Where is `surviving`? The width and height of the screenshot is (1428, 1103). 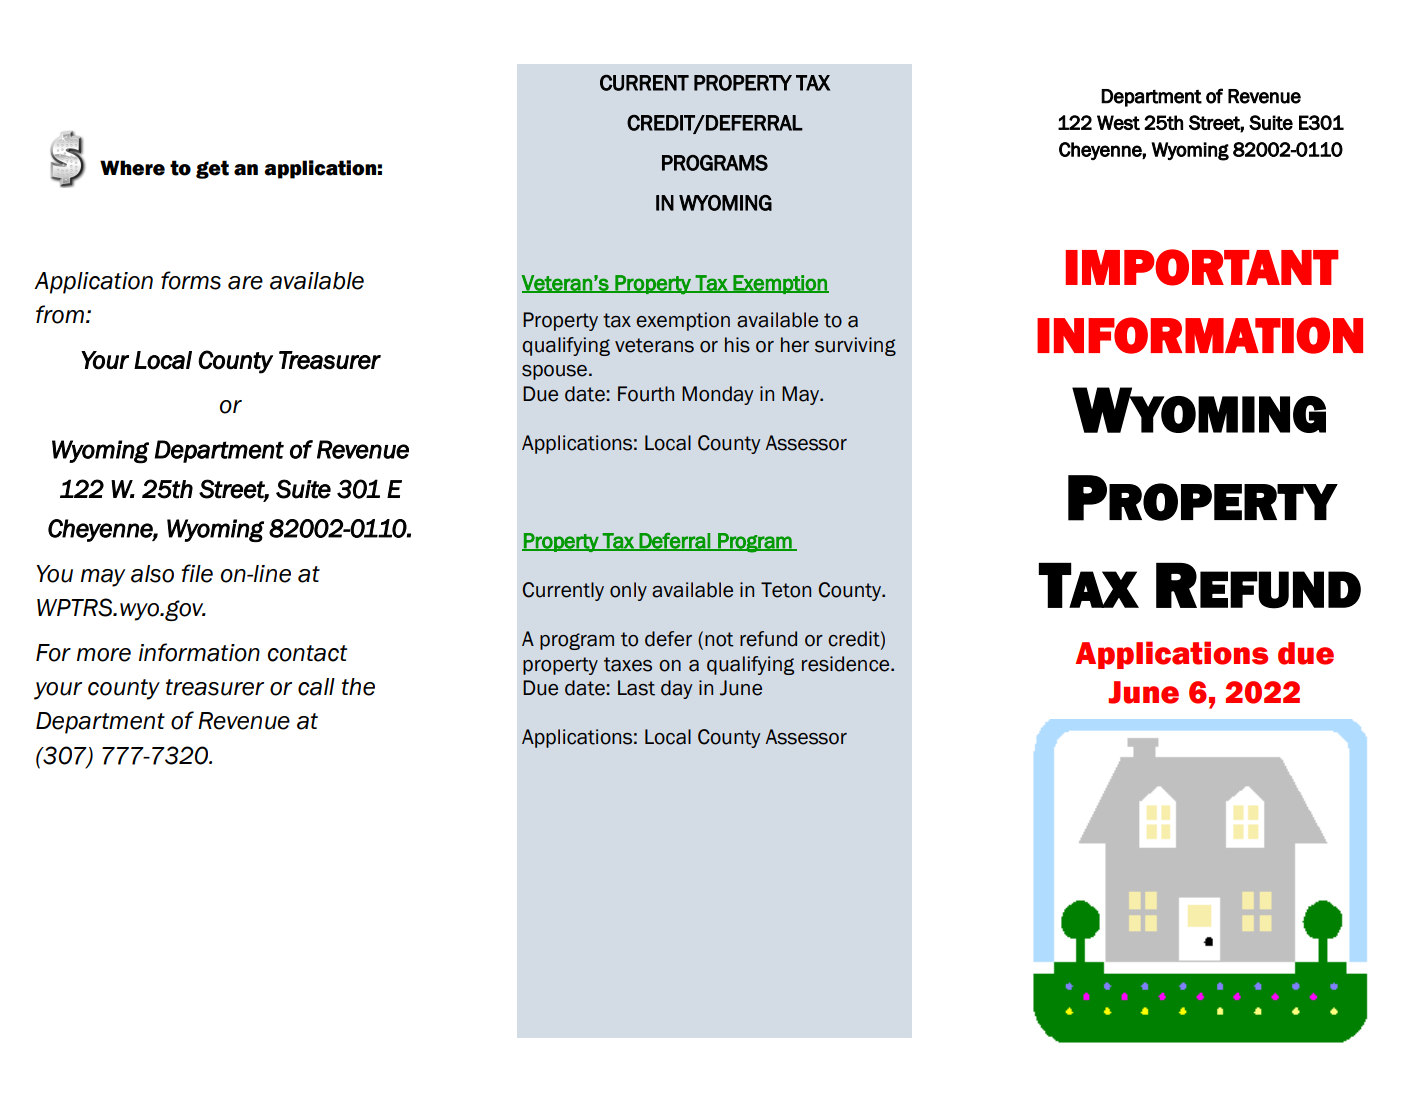
surviving is located at coordinates (855, 346).
